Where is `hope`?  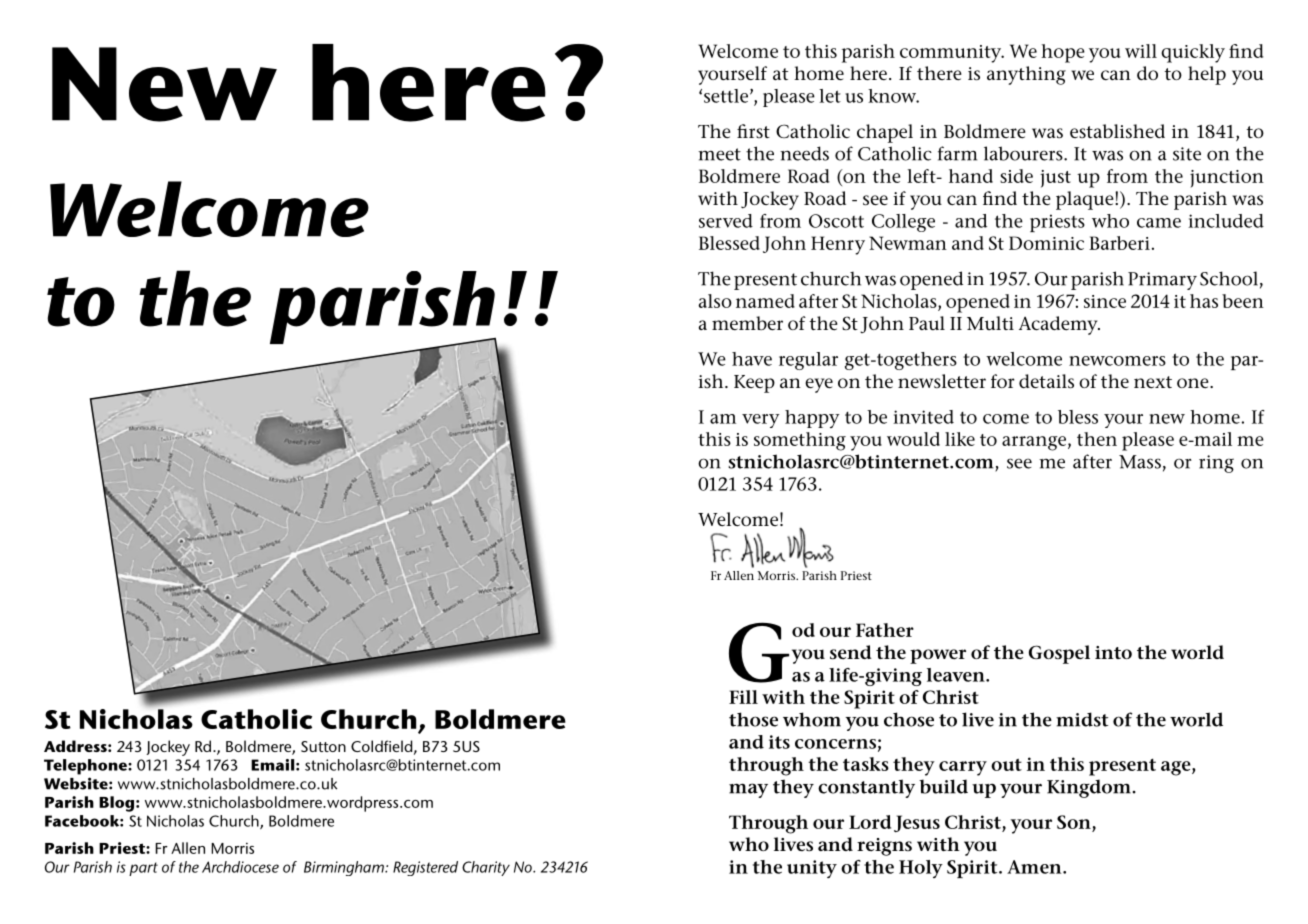
hope is located at coordinates (1063, 53).
